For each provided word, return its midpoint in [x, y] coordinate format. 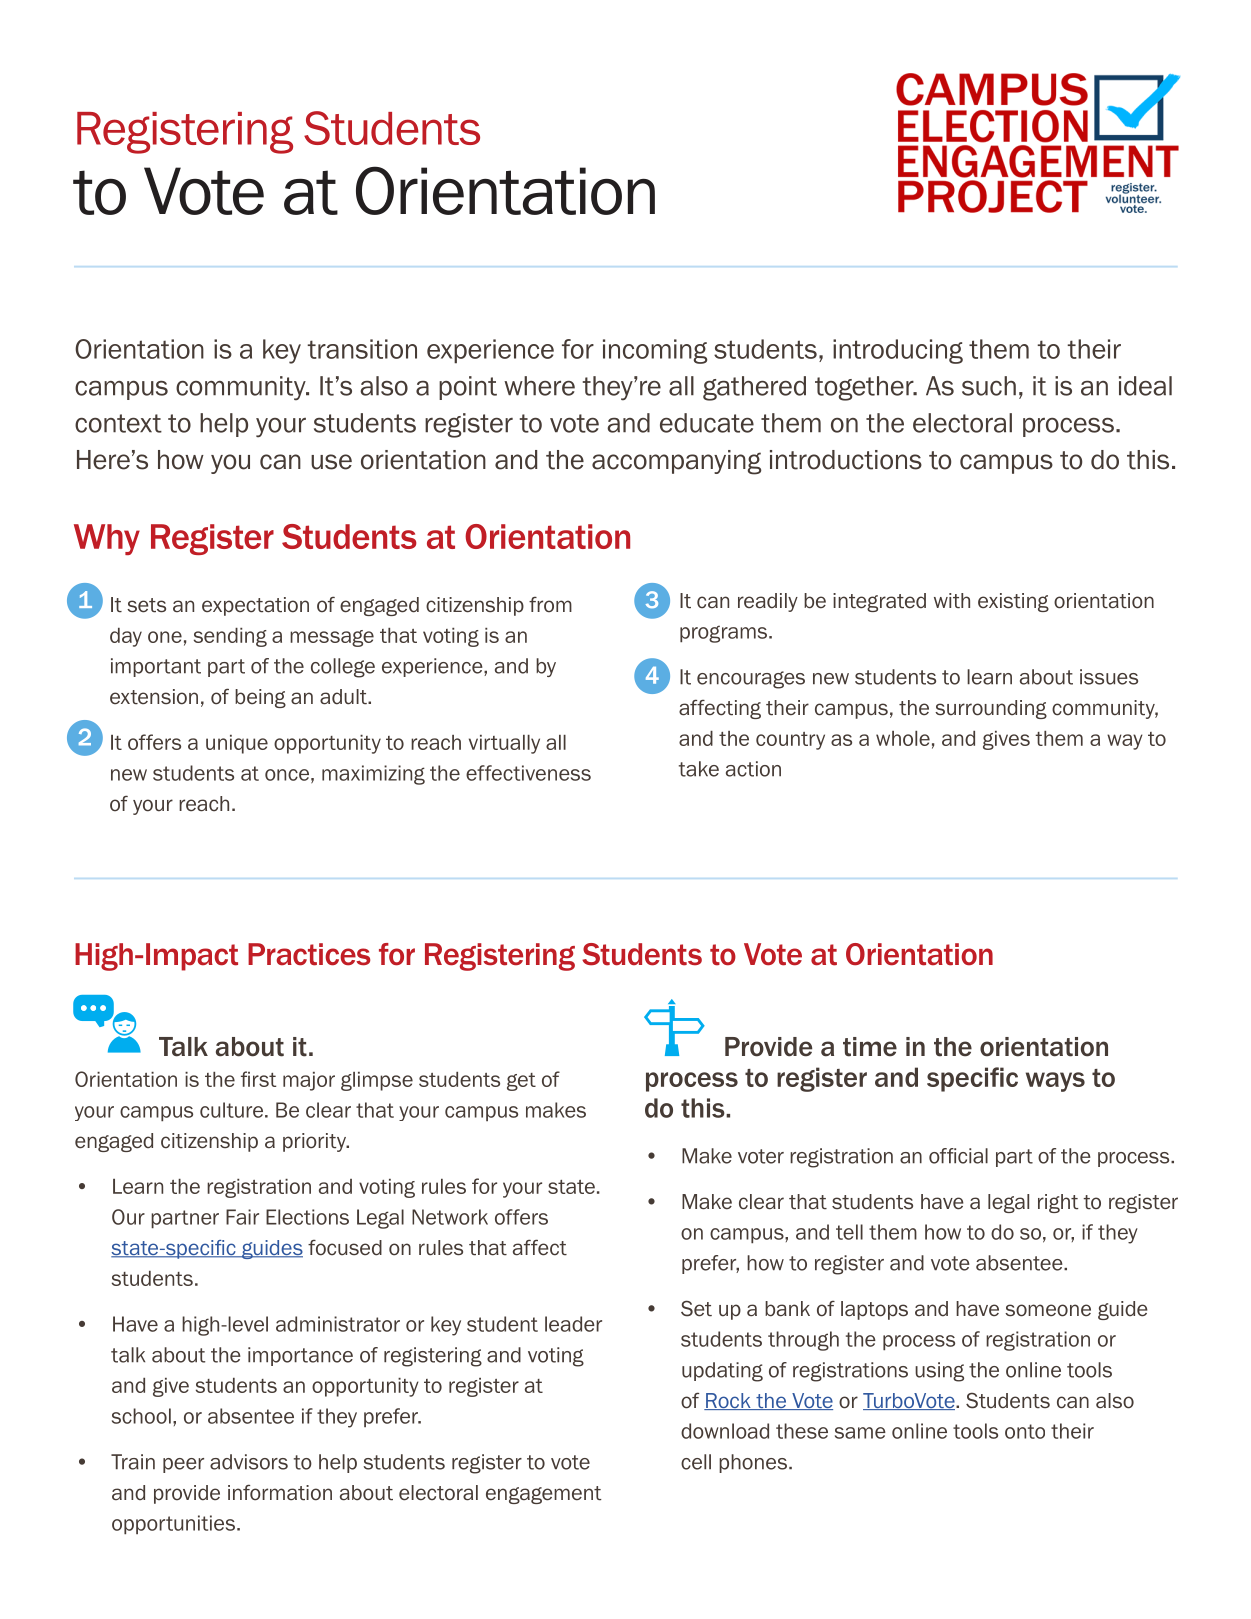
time [870, 1047]
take [699, 769]
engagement [544, 1495]
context [118, 423]
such [989, 386]
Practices [309, 954]
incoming [655, 351]
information [280, 1492]
